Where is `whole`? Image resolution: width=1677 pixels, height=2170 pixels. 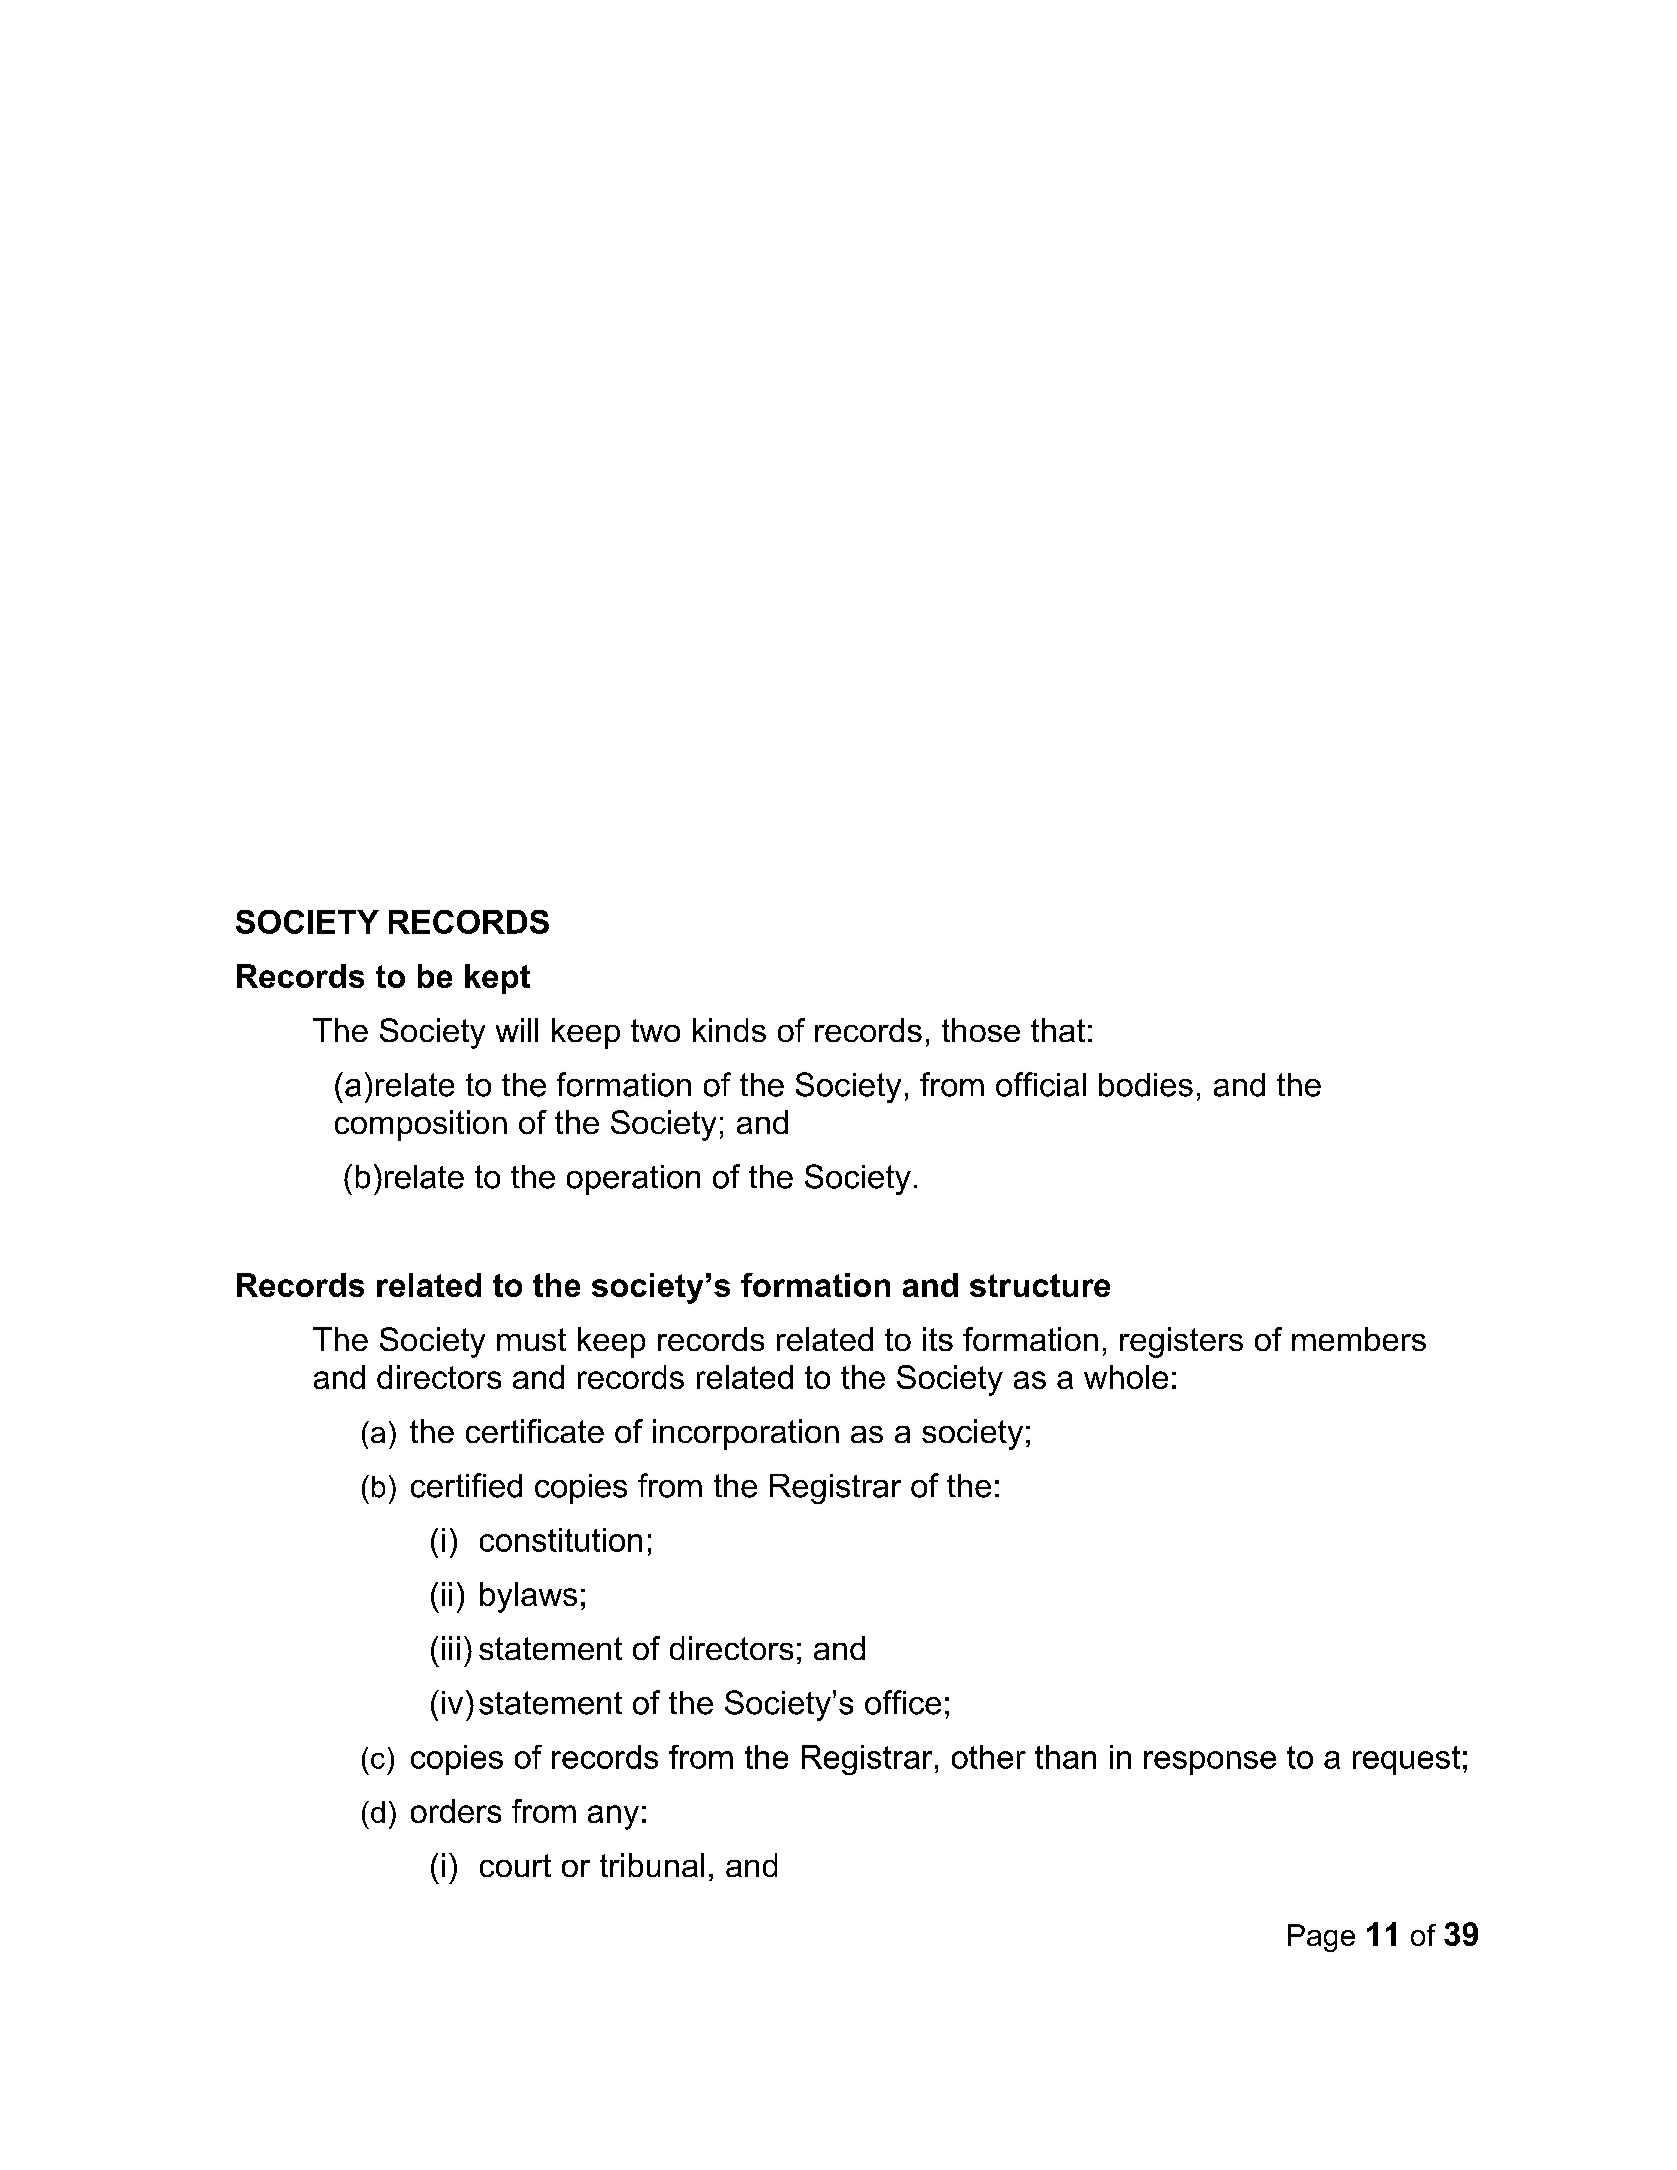 whole is located at coordinates (1126, 1377).
